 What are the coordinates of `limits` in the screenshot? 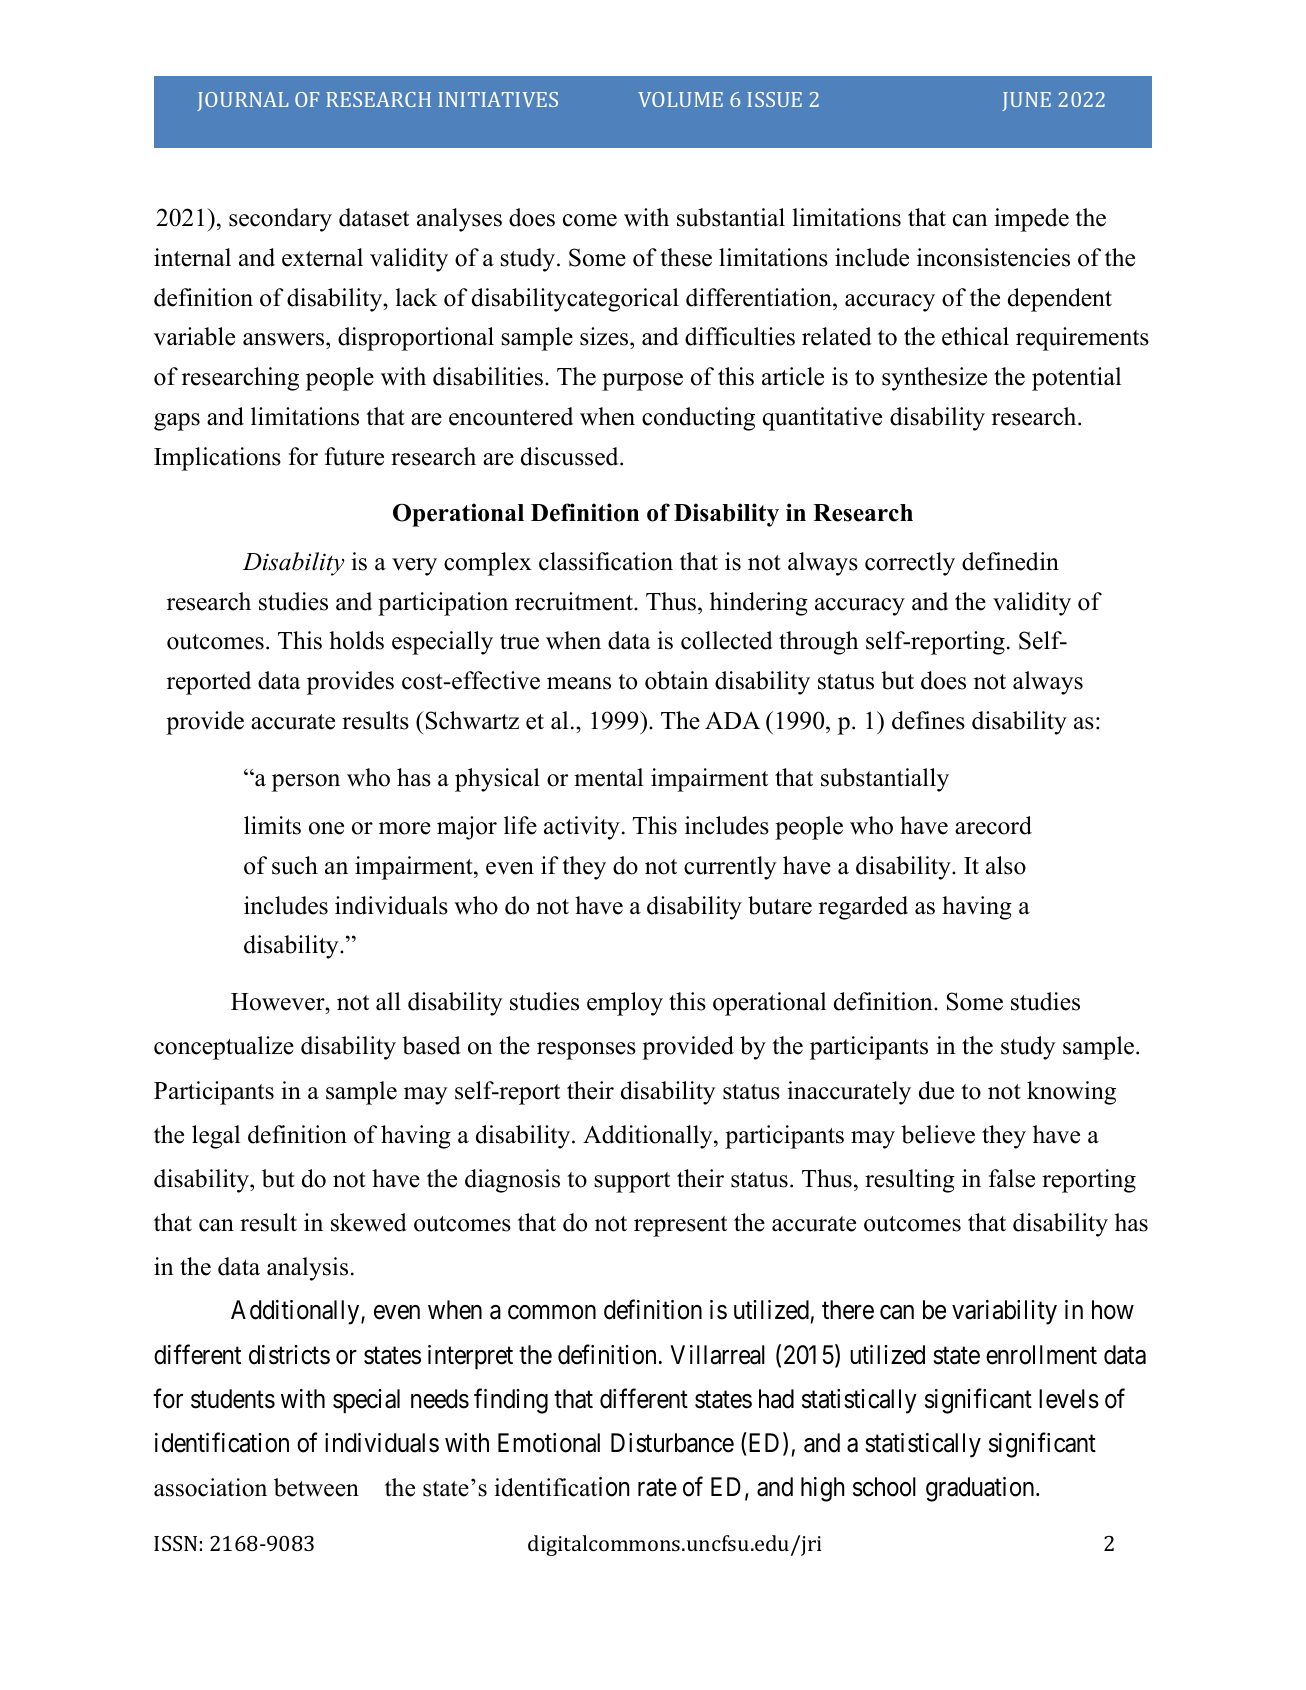 It's located at (272, 825).
